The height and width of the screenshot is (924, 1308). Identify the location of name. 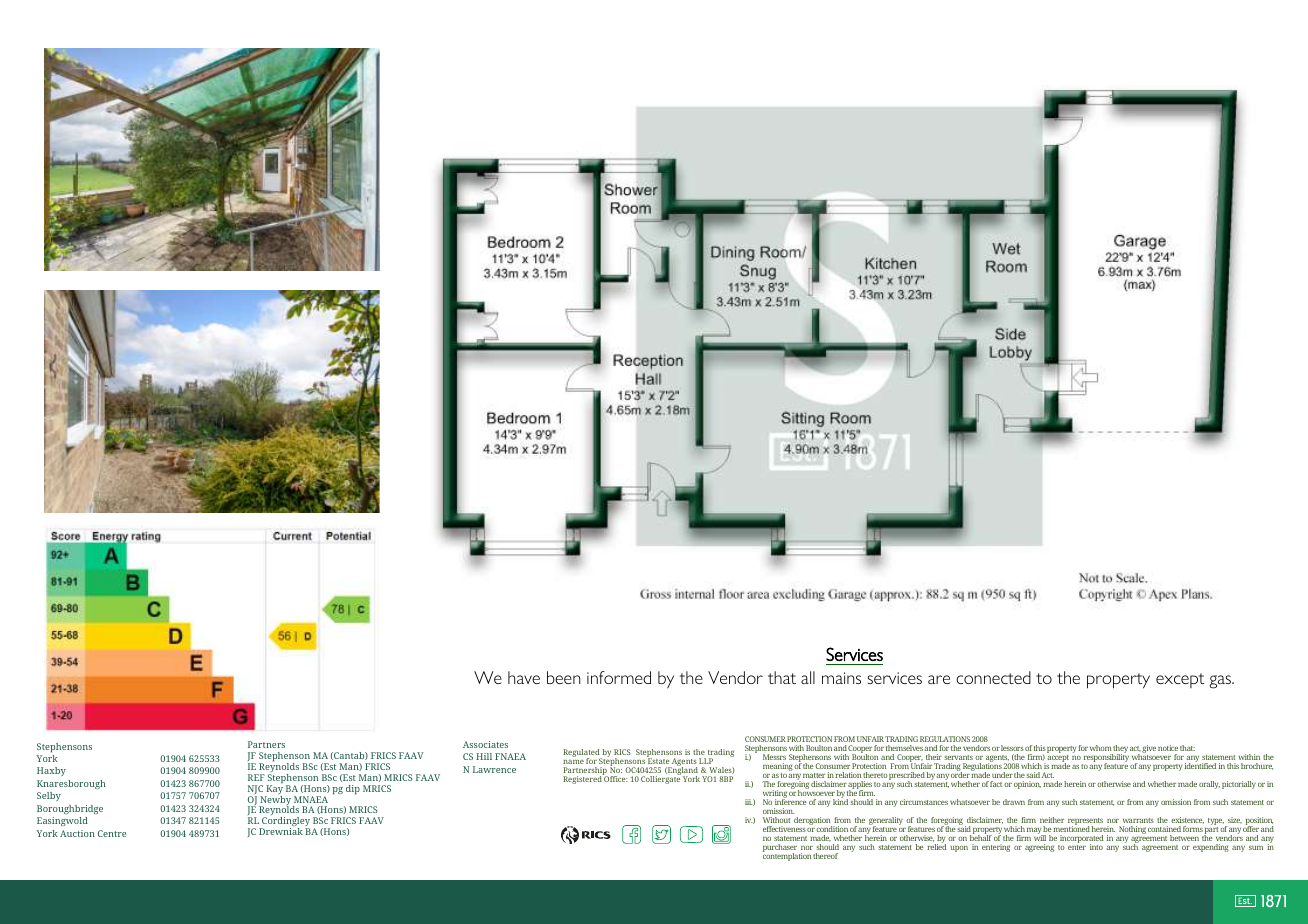
(573, 762).
